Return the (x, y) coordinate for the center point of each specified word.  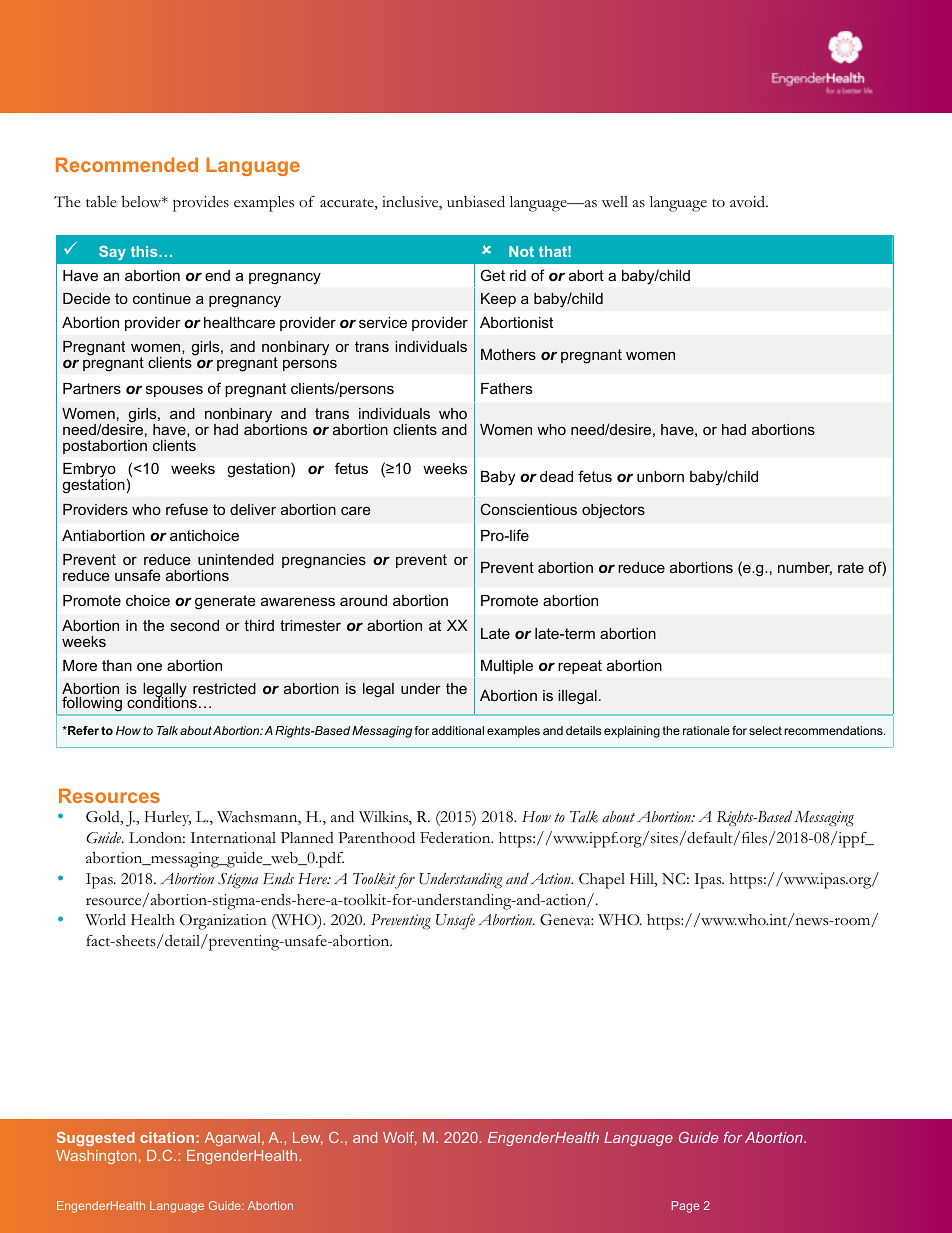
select (765, 730)
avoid (749, 202)
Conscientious (529, 509)
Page (686, 1207)
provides (201, 204)
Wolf (400, 1138)
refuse (187, 509)
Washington (96, 1157)
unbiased (476, 201)
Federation (456, 837)
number (805, 568)
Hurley (168, 818)
